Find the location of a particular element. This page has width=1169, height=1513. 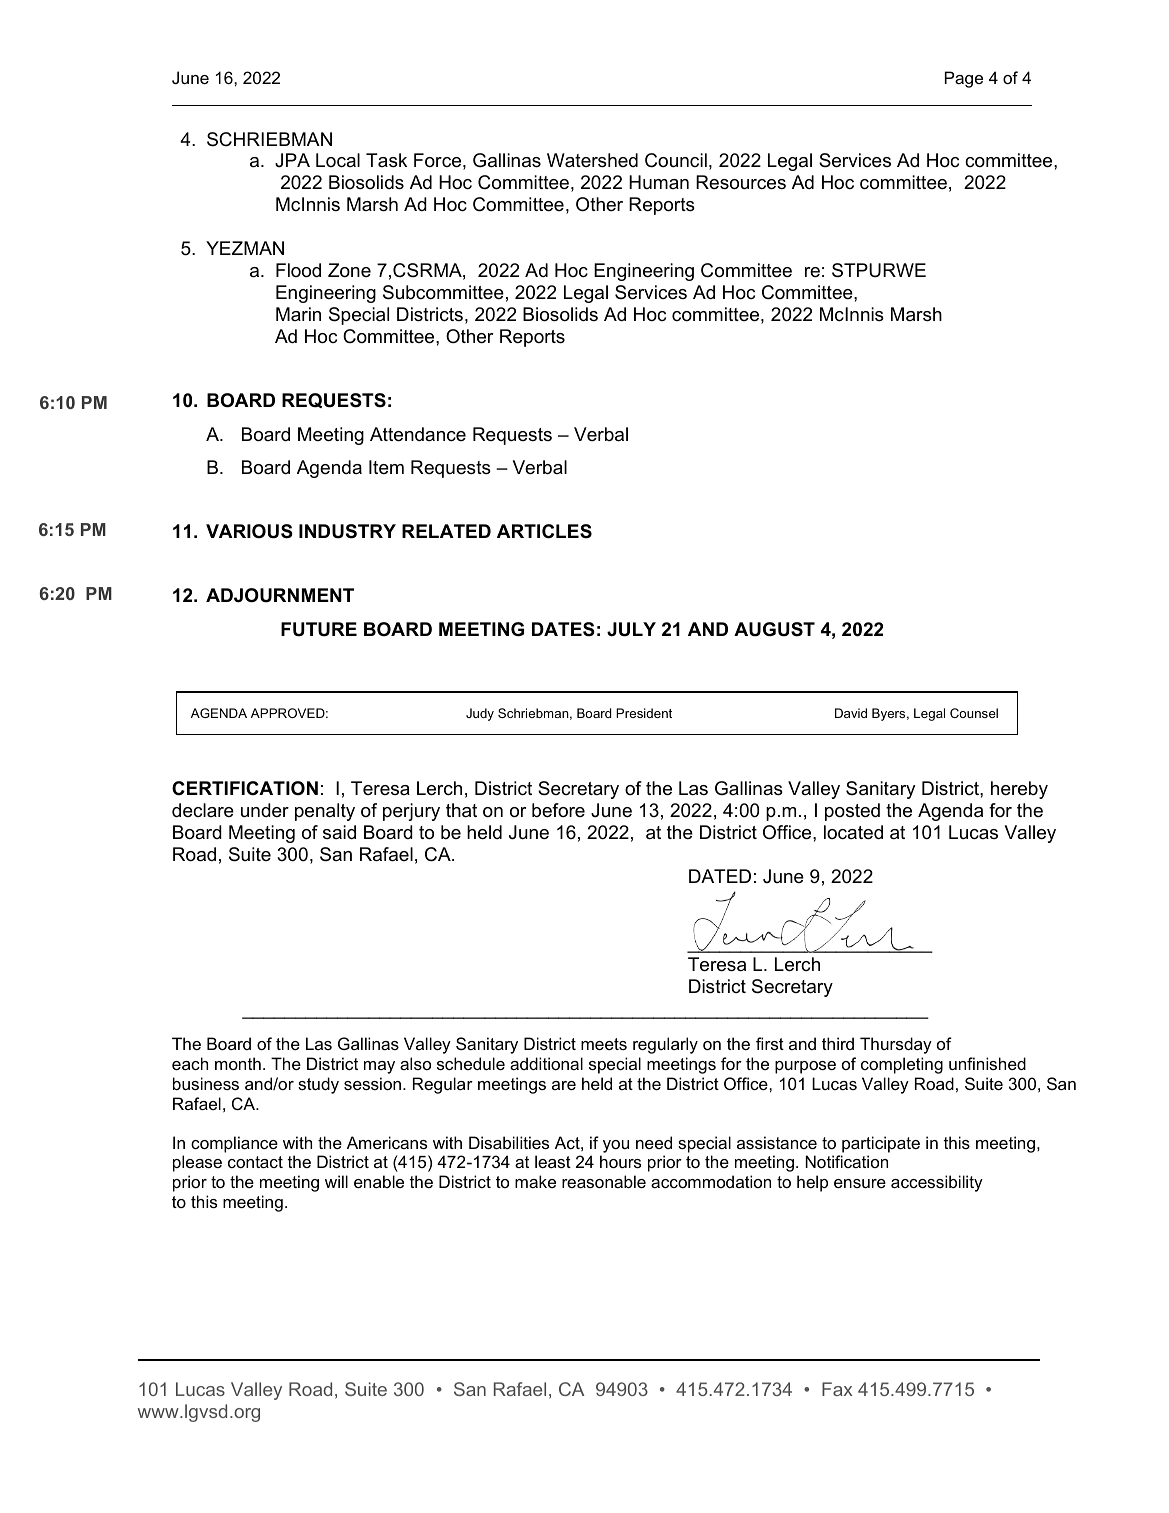

Fax is located at coordinates (837, 1389).
